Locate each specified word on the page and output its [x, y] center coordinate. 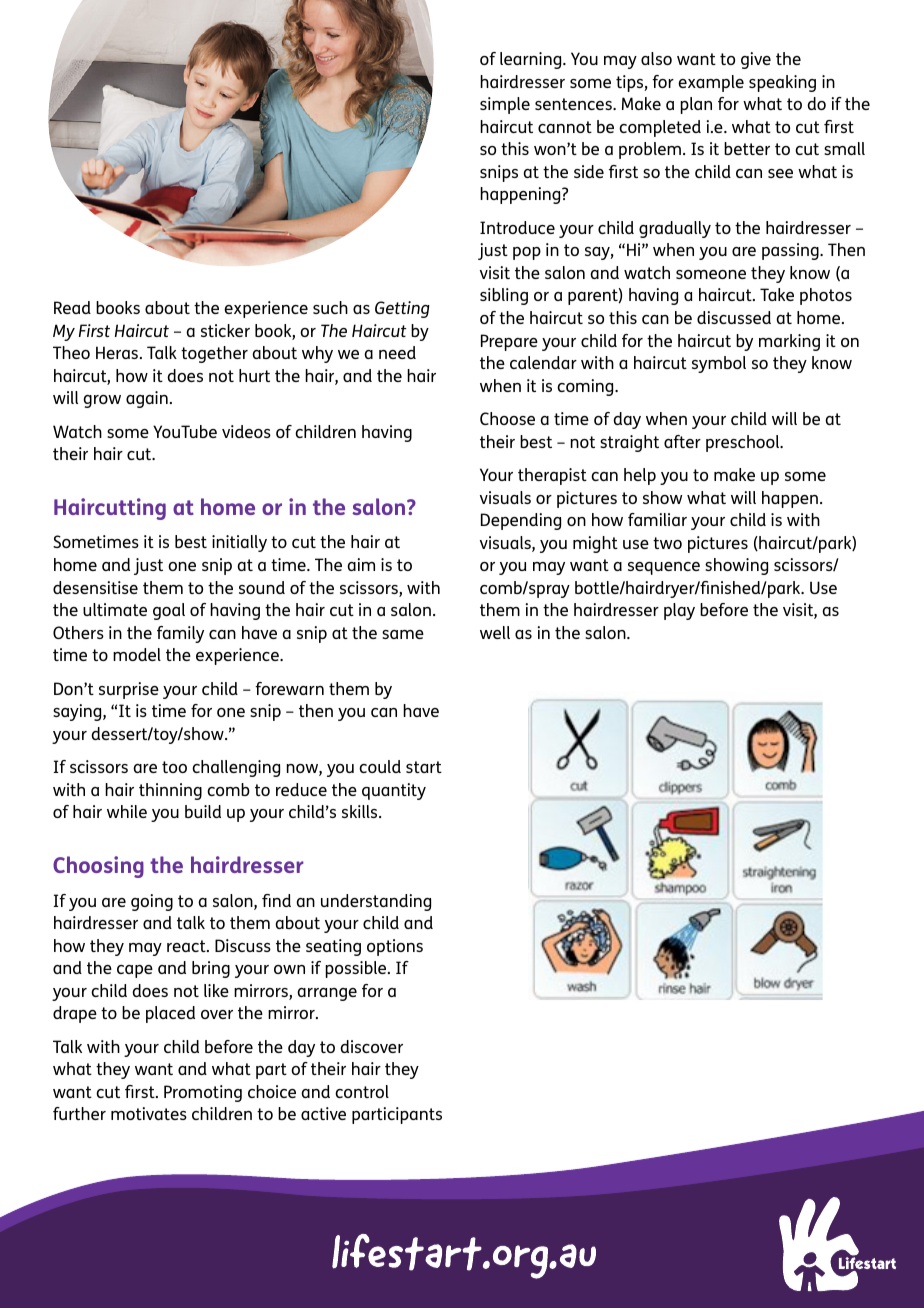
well [495, 632]
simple [505, 105]
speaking [782, 83]
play [679, 611]
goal [169, 611]
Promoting [203, 1093]
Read [72, 307]
